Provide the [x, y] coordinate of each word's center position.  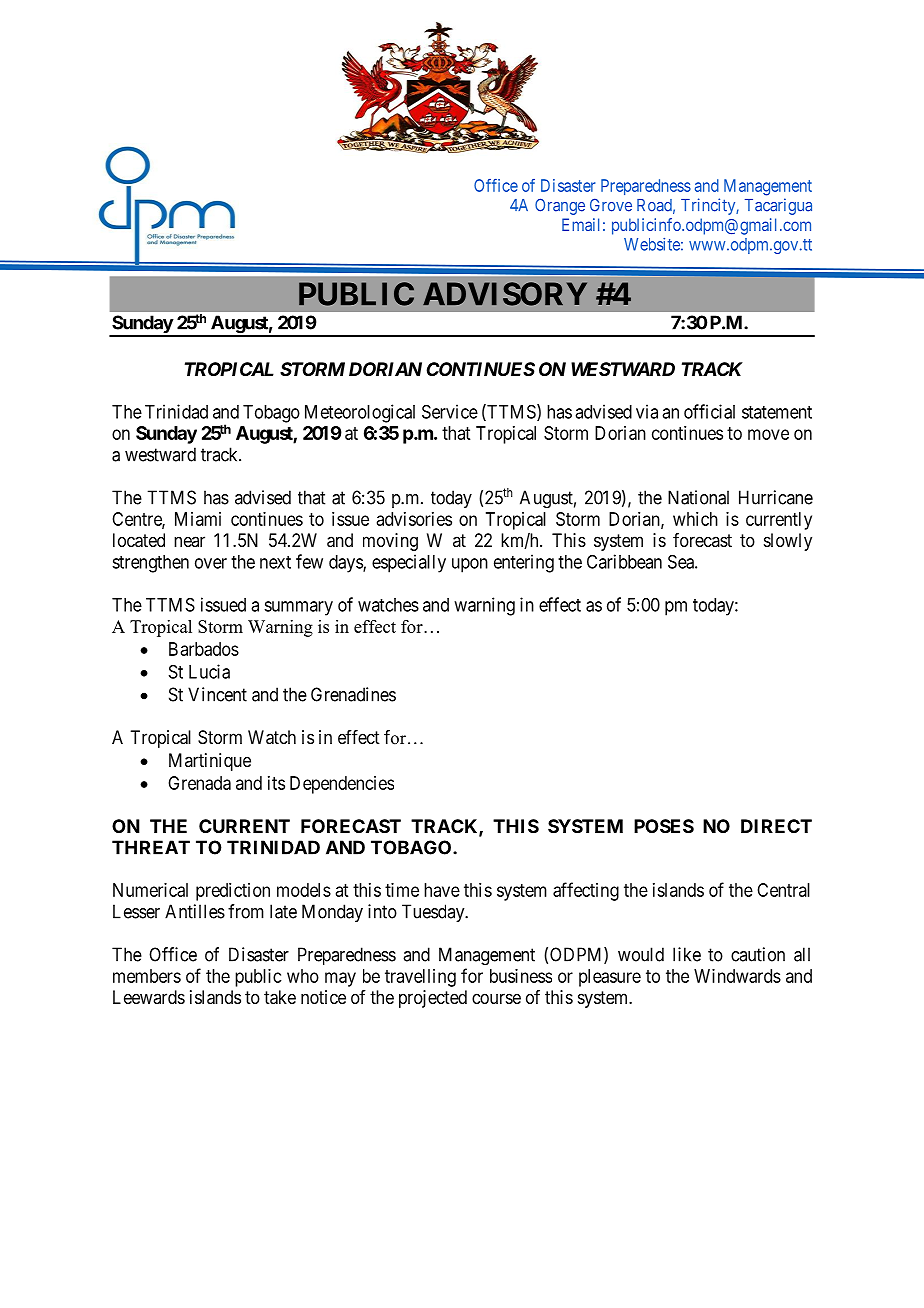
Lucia [209, 671]
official [709, 411]
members [147, 976]
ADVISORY [505, 294]
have [442, 890]
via [647, 411]
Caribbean [624, 561]
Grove [611, 205]
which [695, 519]
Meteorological [360, 413]
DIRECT [776, 826]
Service [450, 411]
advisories [414, 519]
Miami [198, 519]
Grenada [199, 783]
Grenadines [353, 694]
